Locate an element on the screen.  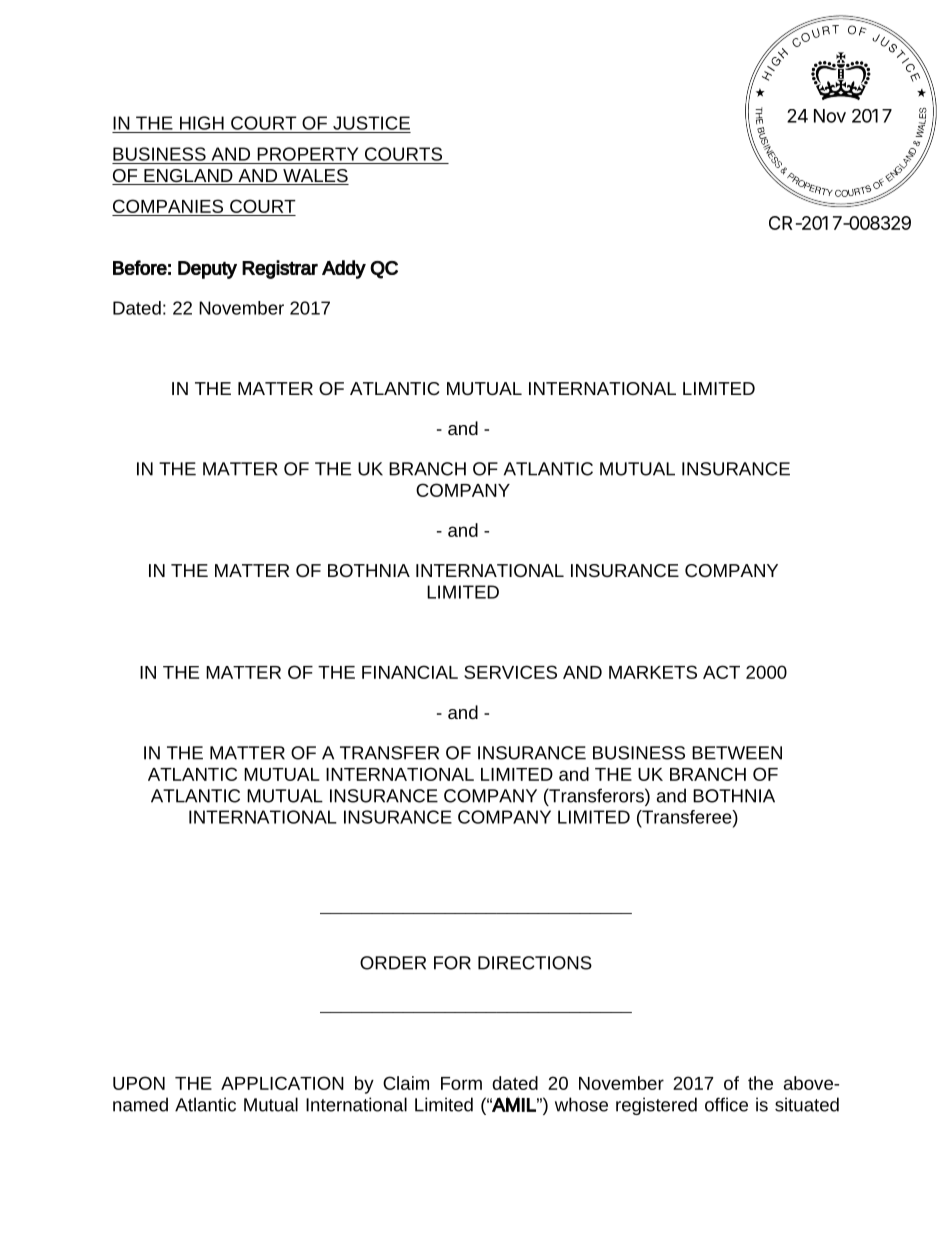
office is located at coordinates (726, 1104).
